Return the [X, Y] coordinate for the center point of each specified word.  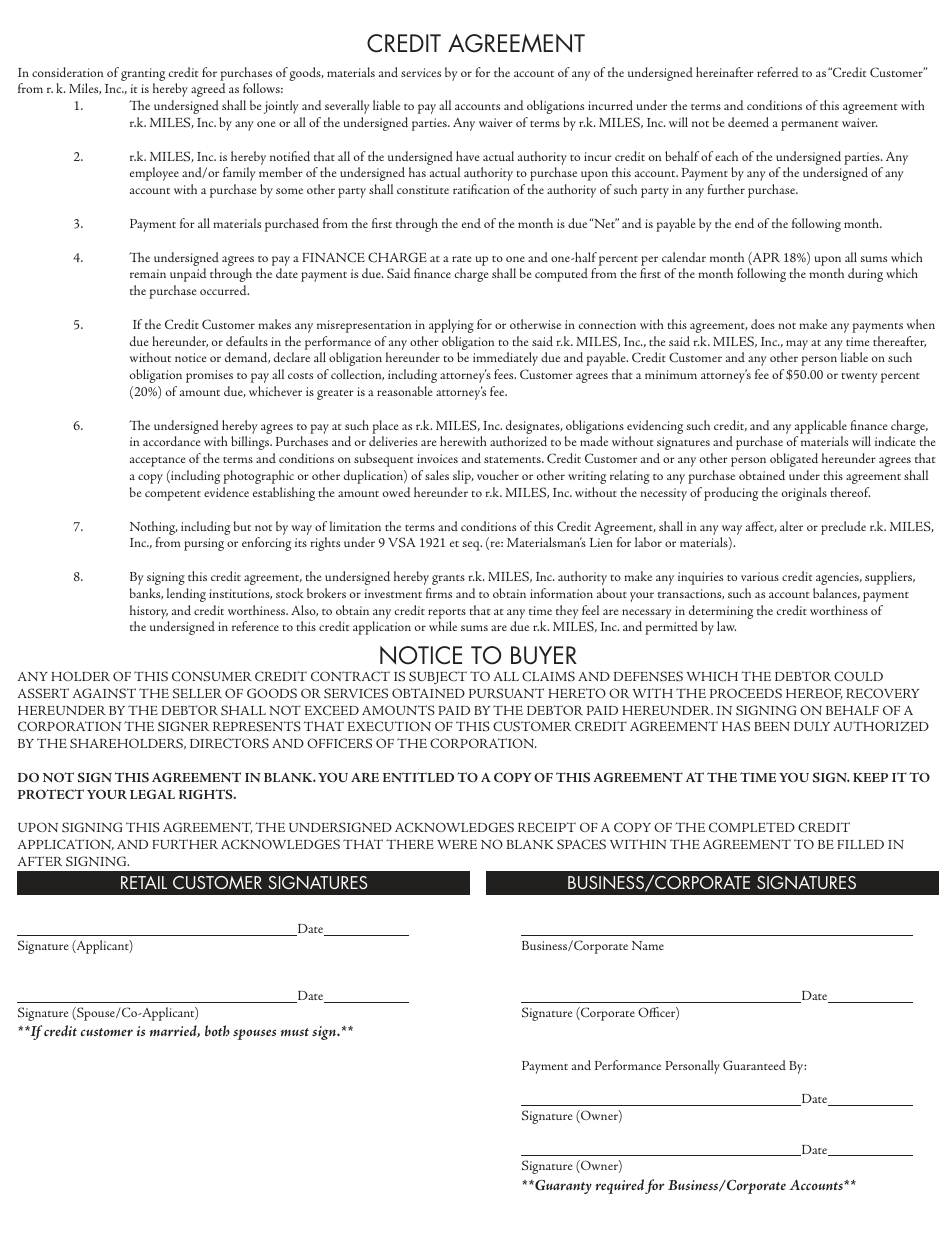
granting [143, 74]
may [797, 345]
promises [209, 376]
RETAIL [144, 882]
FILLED [860, 844]
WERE [457, 844]
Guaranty [562, 1187]
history [149, 612]
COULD [858, 676]
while [443, 626]
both [217, 1030]
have [467, 156]
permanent [809, 126]
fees [505, 374]
